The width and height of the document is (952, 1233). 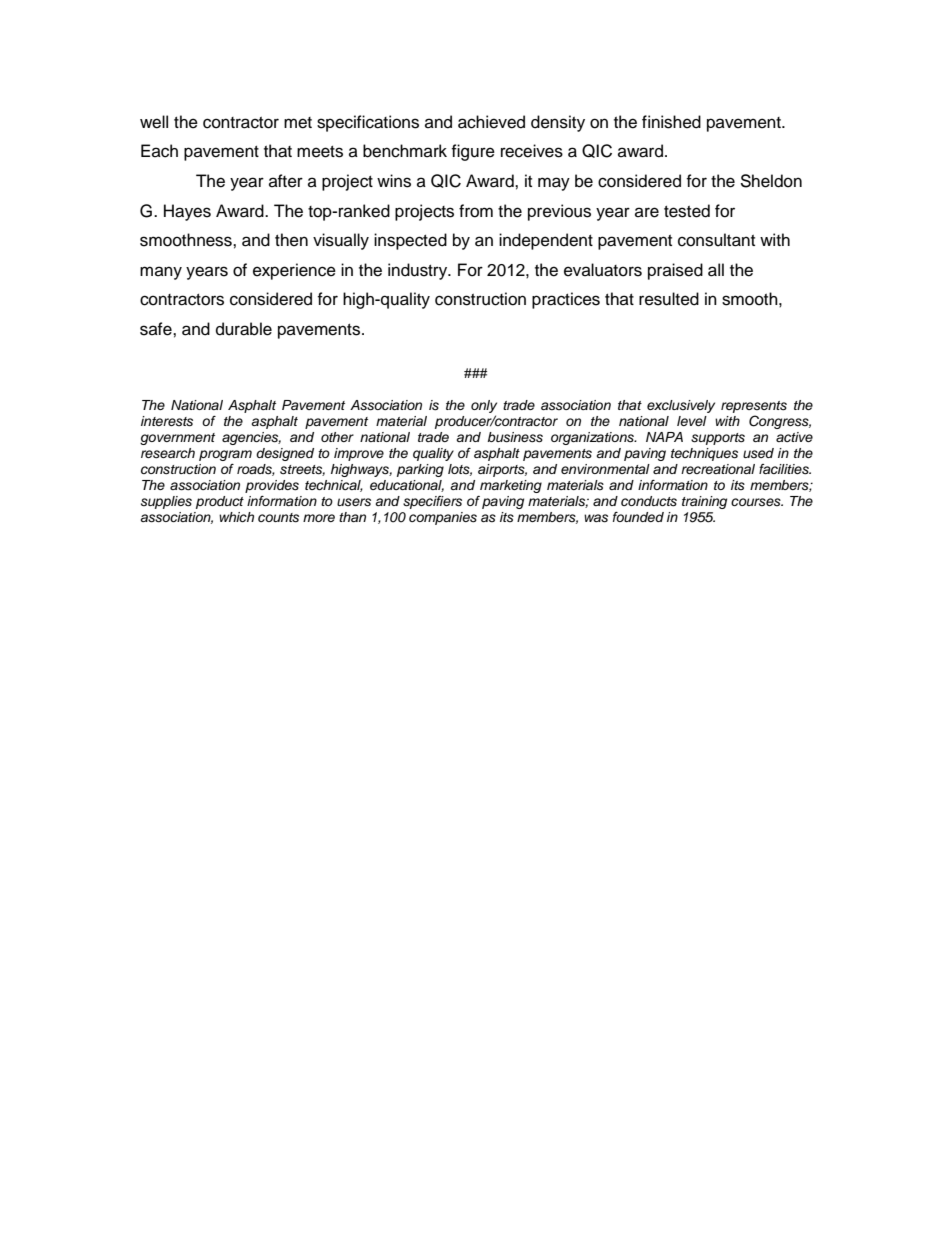 I want to click on specifiers, so click(x=432, y=502).
